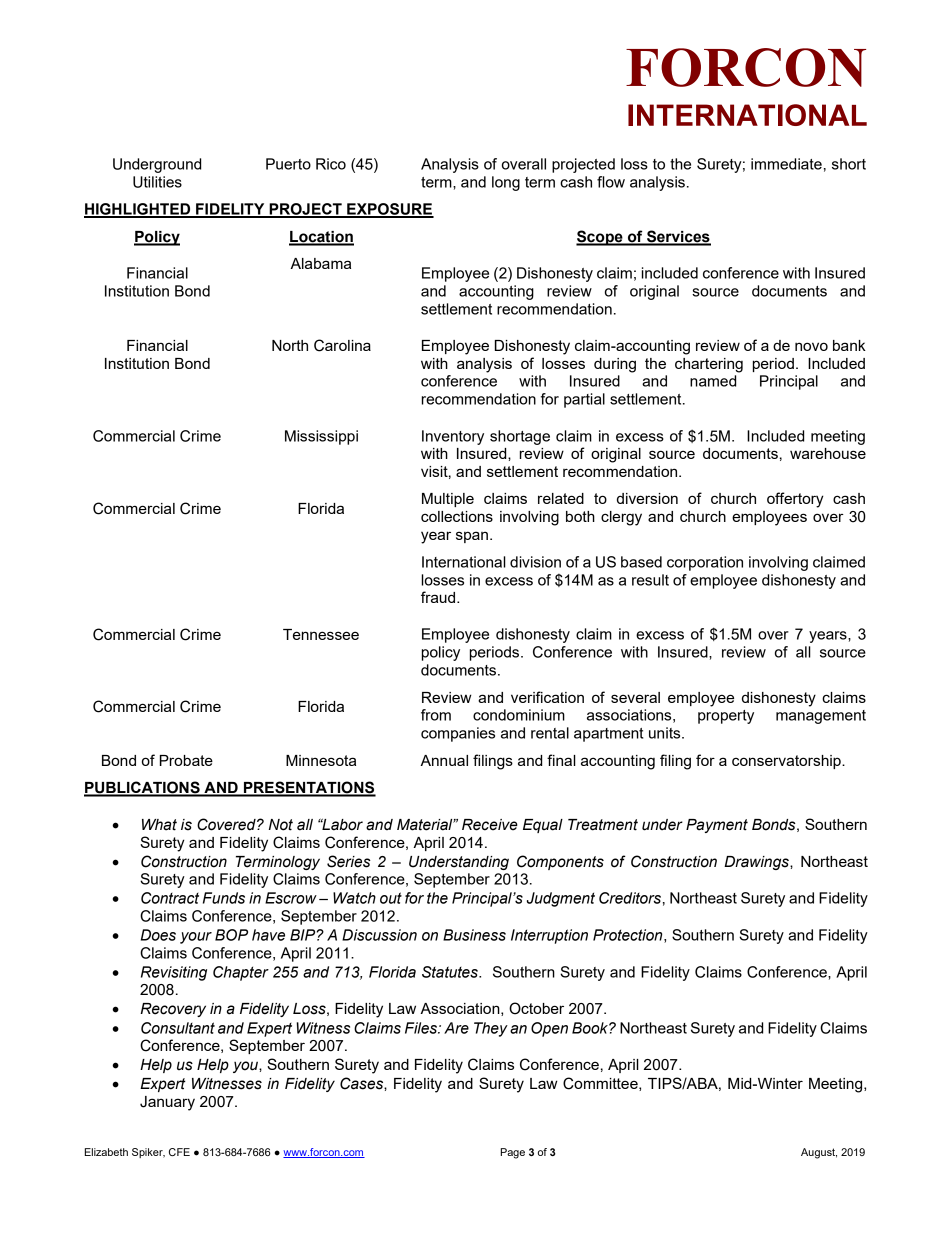 This screenshot has width=952, height=1233. I want to click on Utilities, so click(157, 182).
